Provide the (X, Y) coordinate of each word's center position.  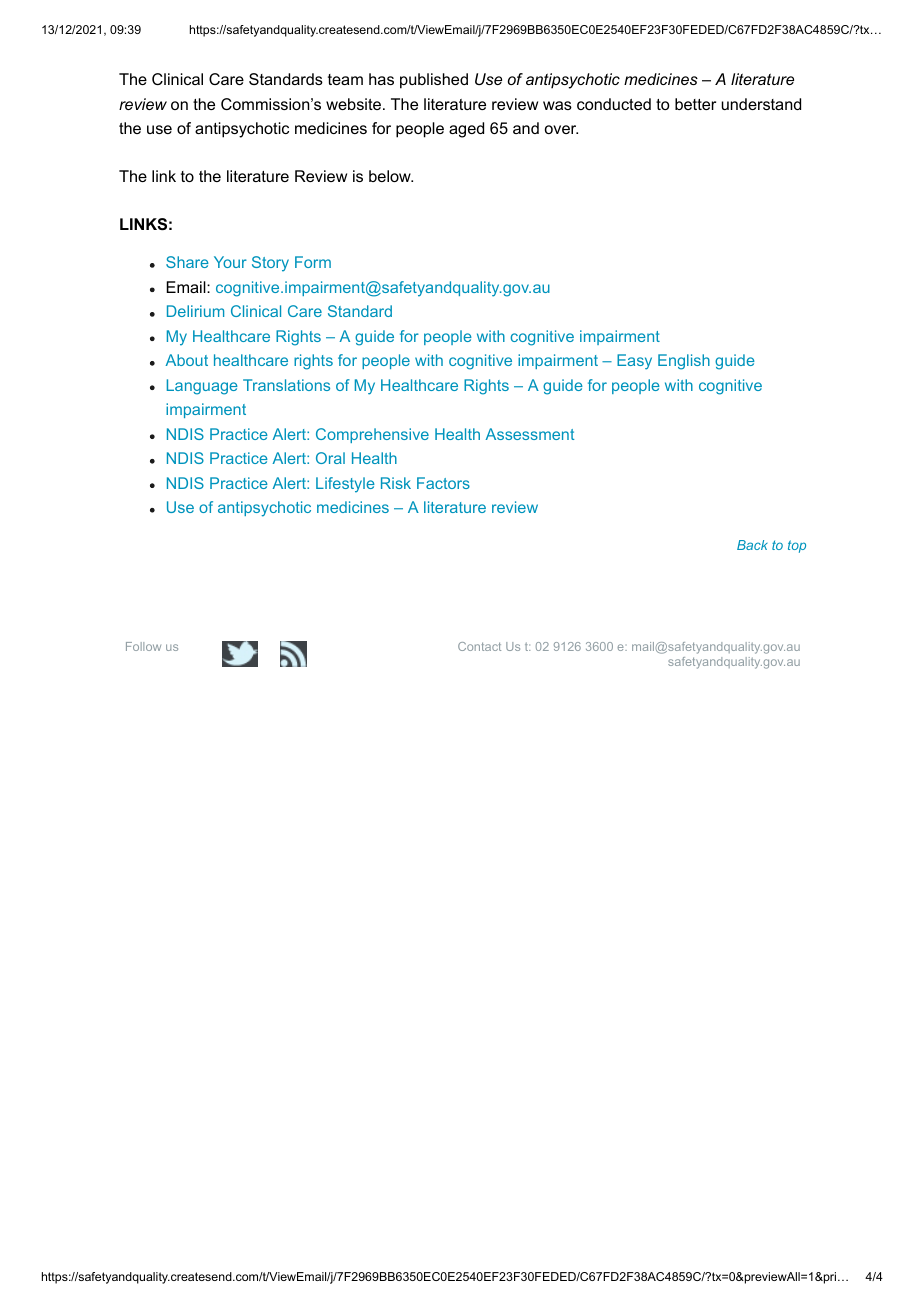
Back (752, 545)
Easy (634, 362)
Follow (143, 646)
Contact (479, 646)
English (684, 362)
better (695, 104)
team (345, 79)
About (186, 360)
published (434, 81)
